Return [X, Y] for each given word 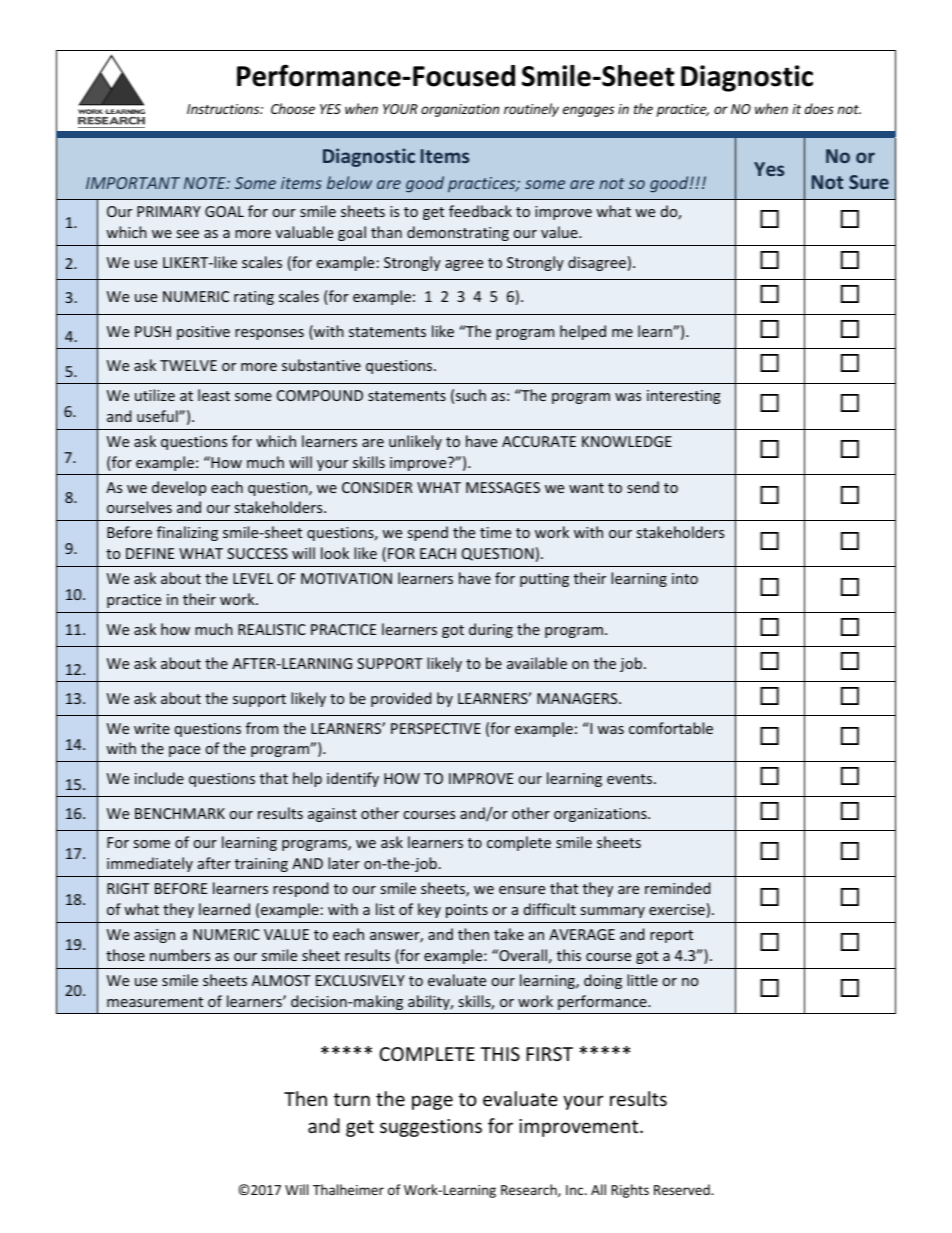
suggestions [431, 1128]
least [214, 395]
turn [352, 1099]
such [471, 395]
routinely [531, 110]
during [491, 630]
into [685, 578]
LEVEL [253, 578]
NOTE [206, 183]
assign [154, 936]
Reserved [683, 1189]
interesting [684, 397]
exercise [677, 909]
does [819, 108]
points [467, 911]
